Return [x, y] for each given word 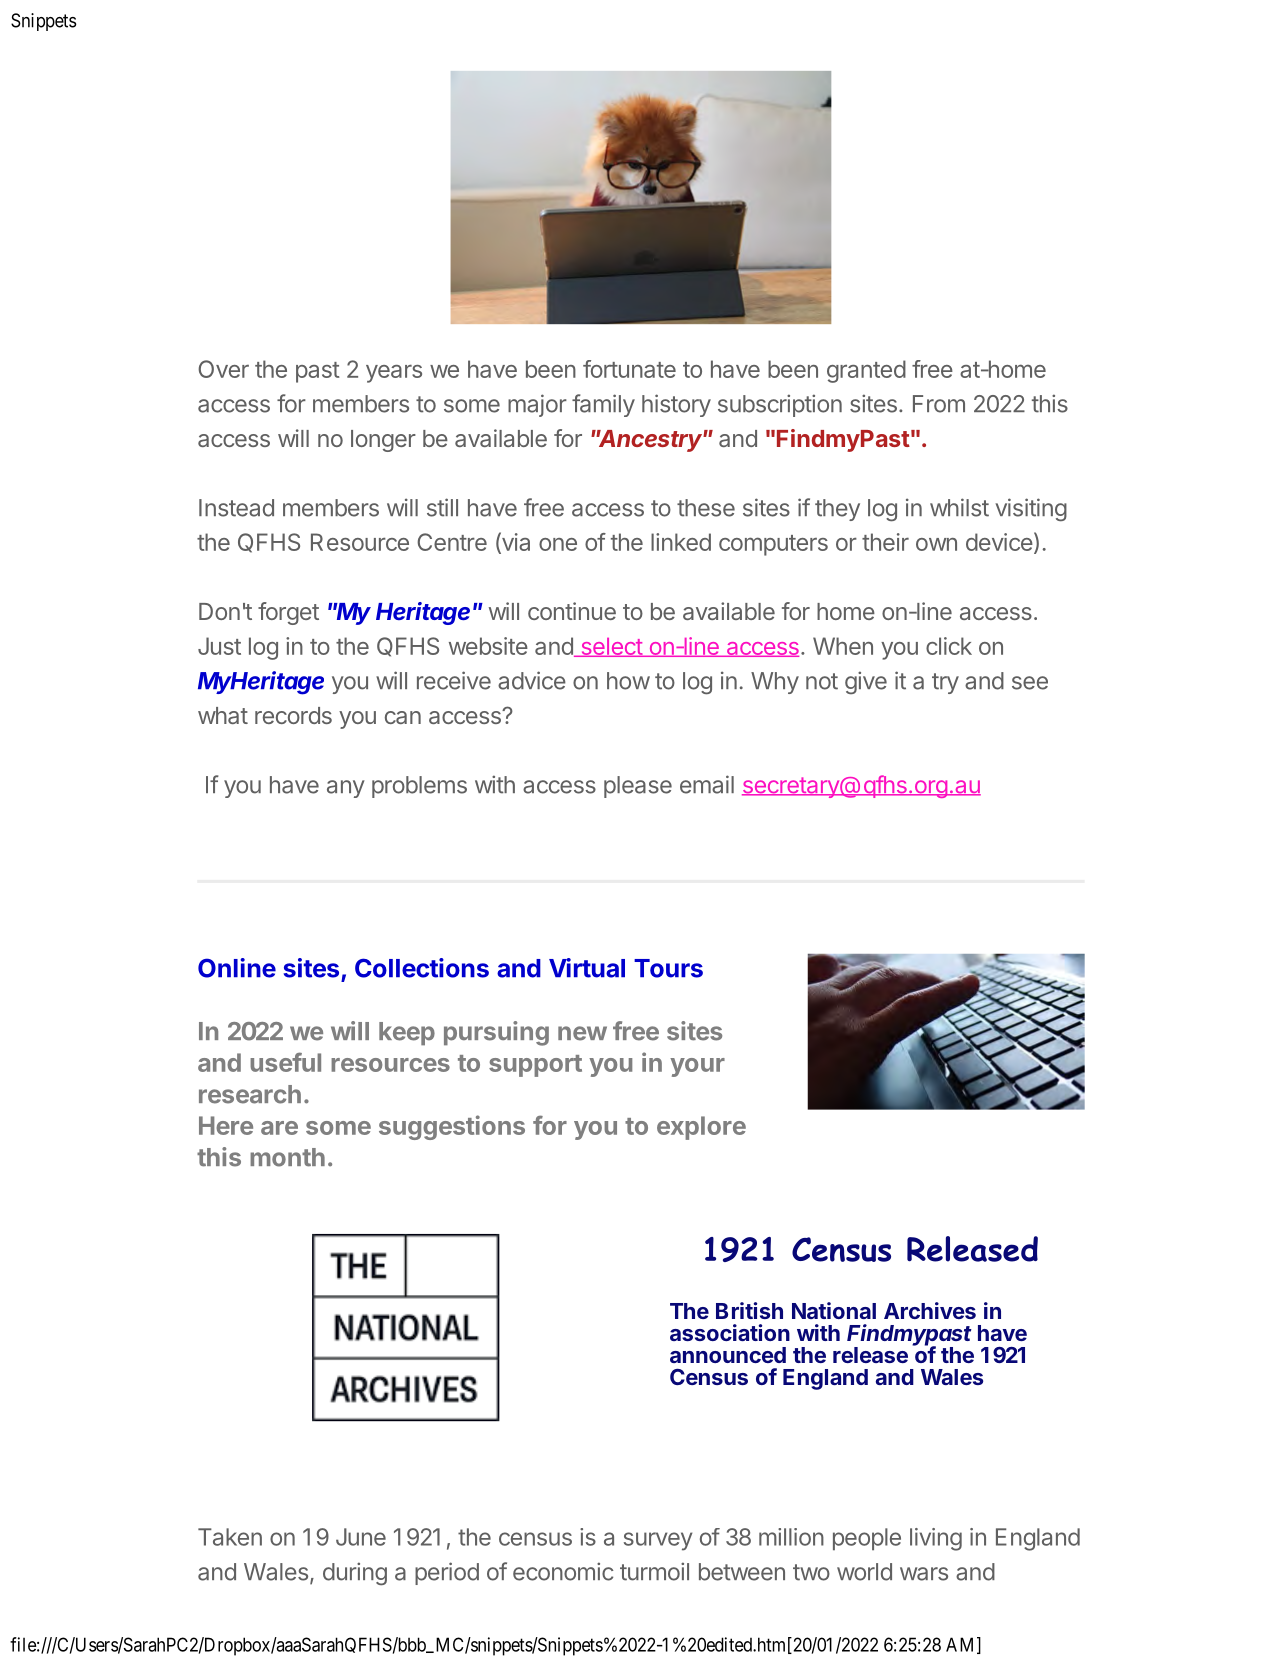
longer [383, 441]
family [603, 405]
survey [658, 1541]
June [361, 1537]
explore [701, 1128]
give [866, 682]
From [939, 404]
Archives [930, 1310]
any [346, 789]
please [638, 787]
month [287, 1157]
